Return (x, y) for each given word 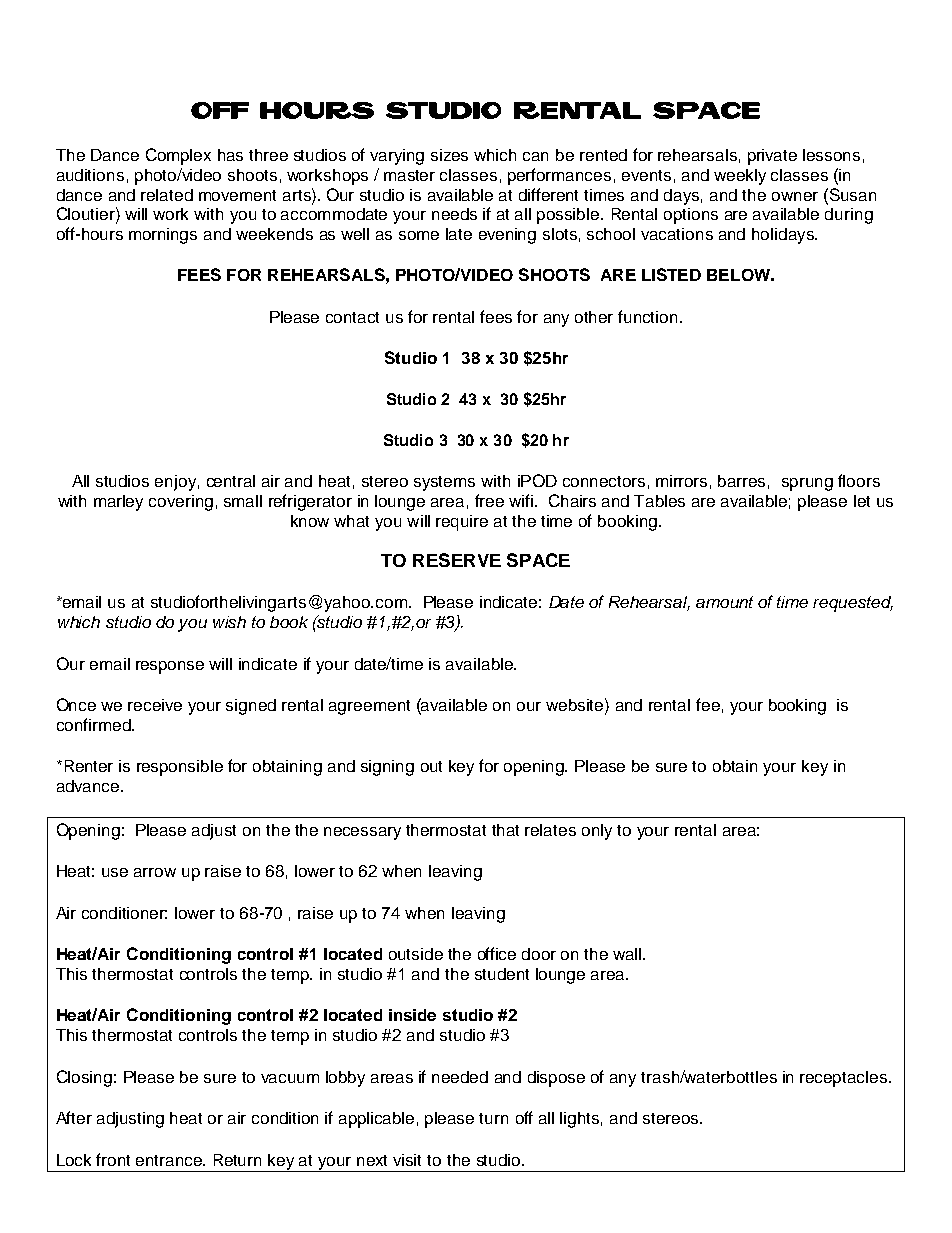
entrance (170, 1160)
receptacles (845, 1079)
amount (724, 602)
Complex (178, 156)
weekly (740, 177)
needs (454, 214)
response (170, 667)
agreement (369, 707)
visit (407, 1160)
